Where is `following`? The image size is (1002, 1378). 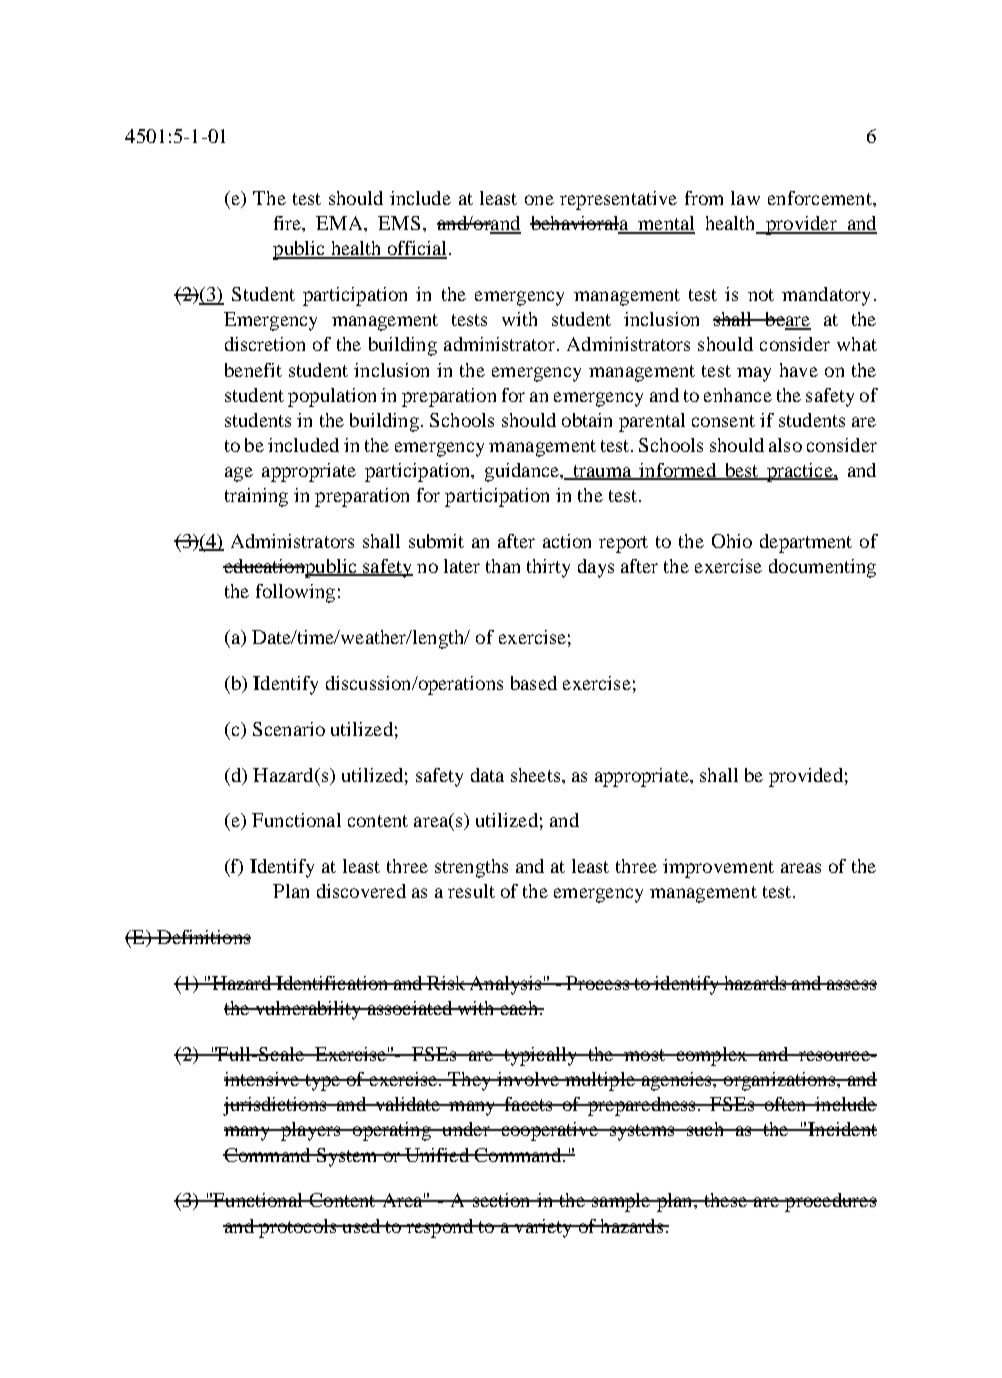
following is located at coordinates (295, 593).
